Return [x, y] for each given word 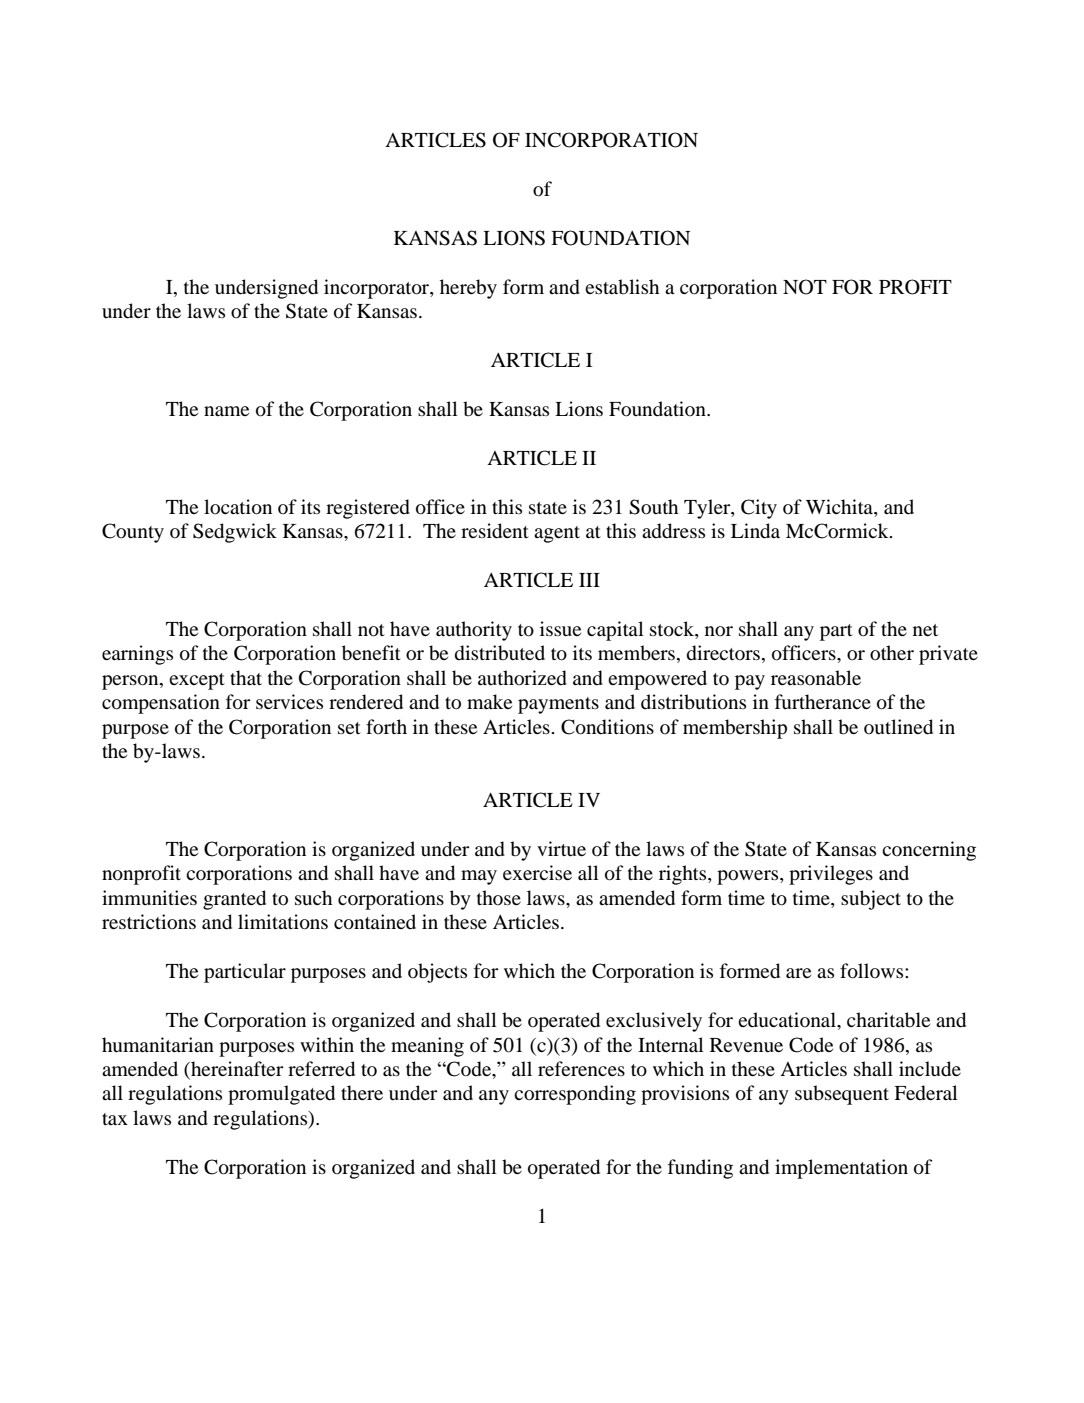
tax [115, 1119]
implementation [841, 1169]
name [226, 411]
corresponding [575, 1095]
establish [622, 287]
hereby [468, 289]
